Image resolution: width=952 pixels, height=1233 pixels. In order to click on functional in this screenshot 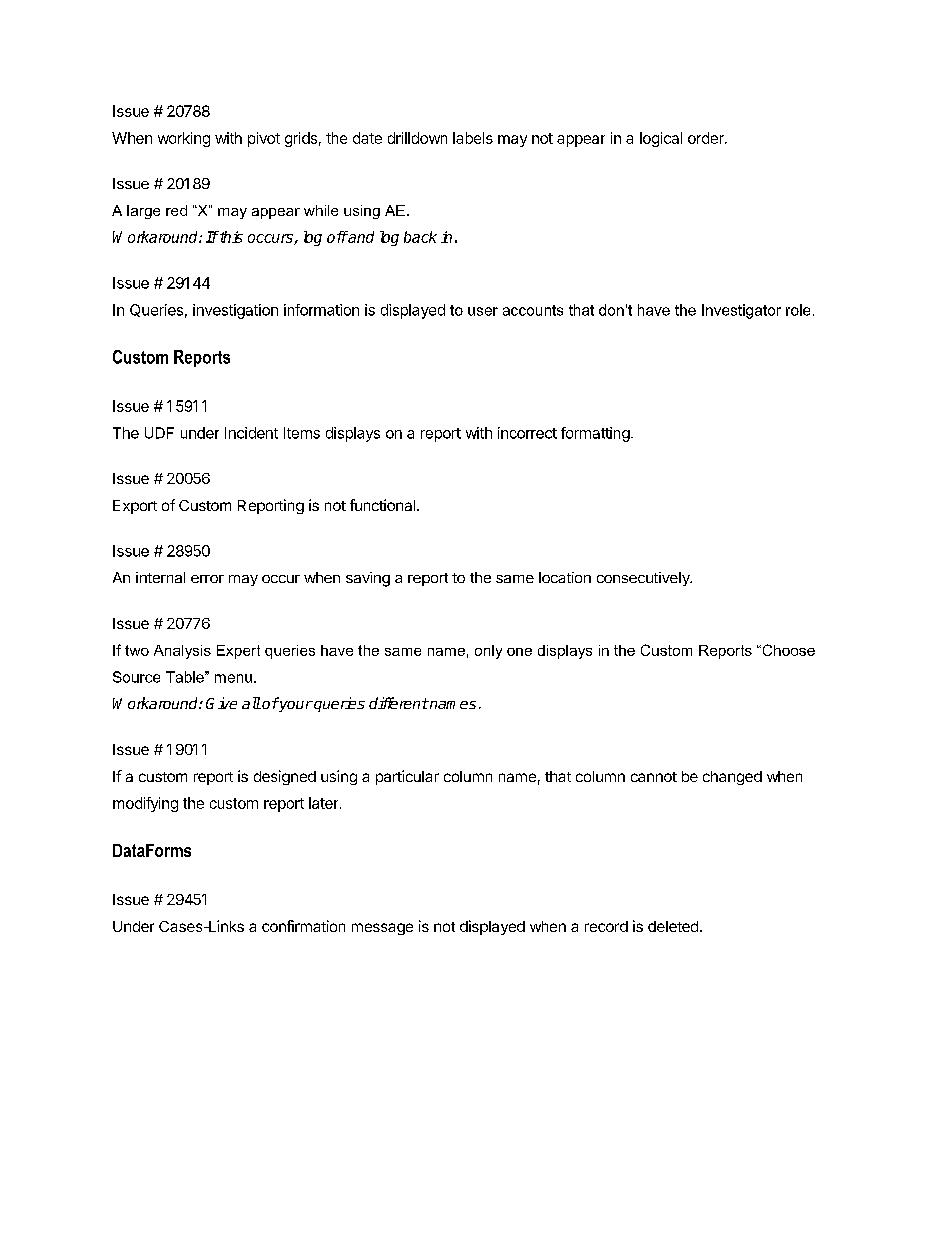, I will do `click(384, 505)`.
